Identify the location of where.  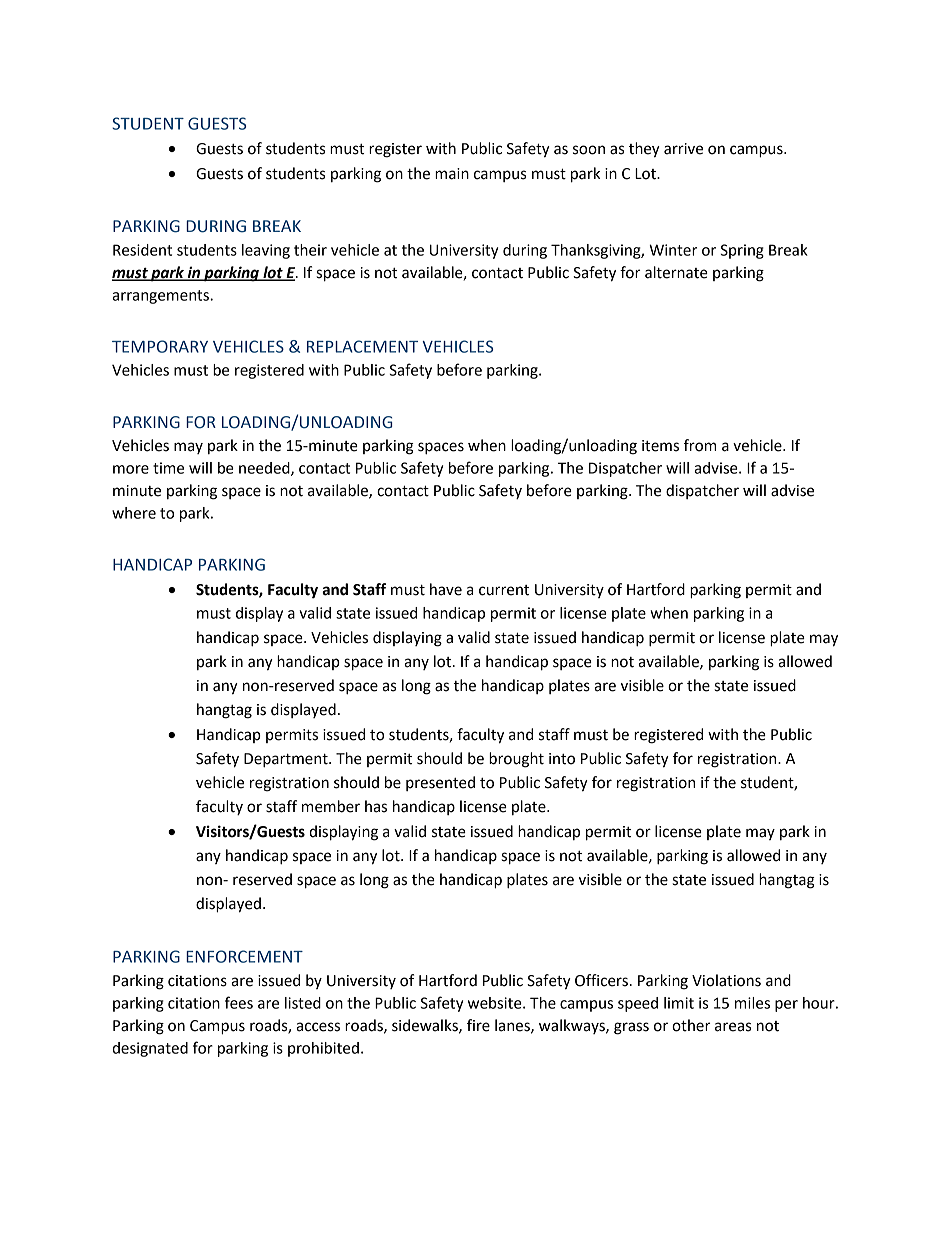
(134, 513).
